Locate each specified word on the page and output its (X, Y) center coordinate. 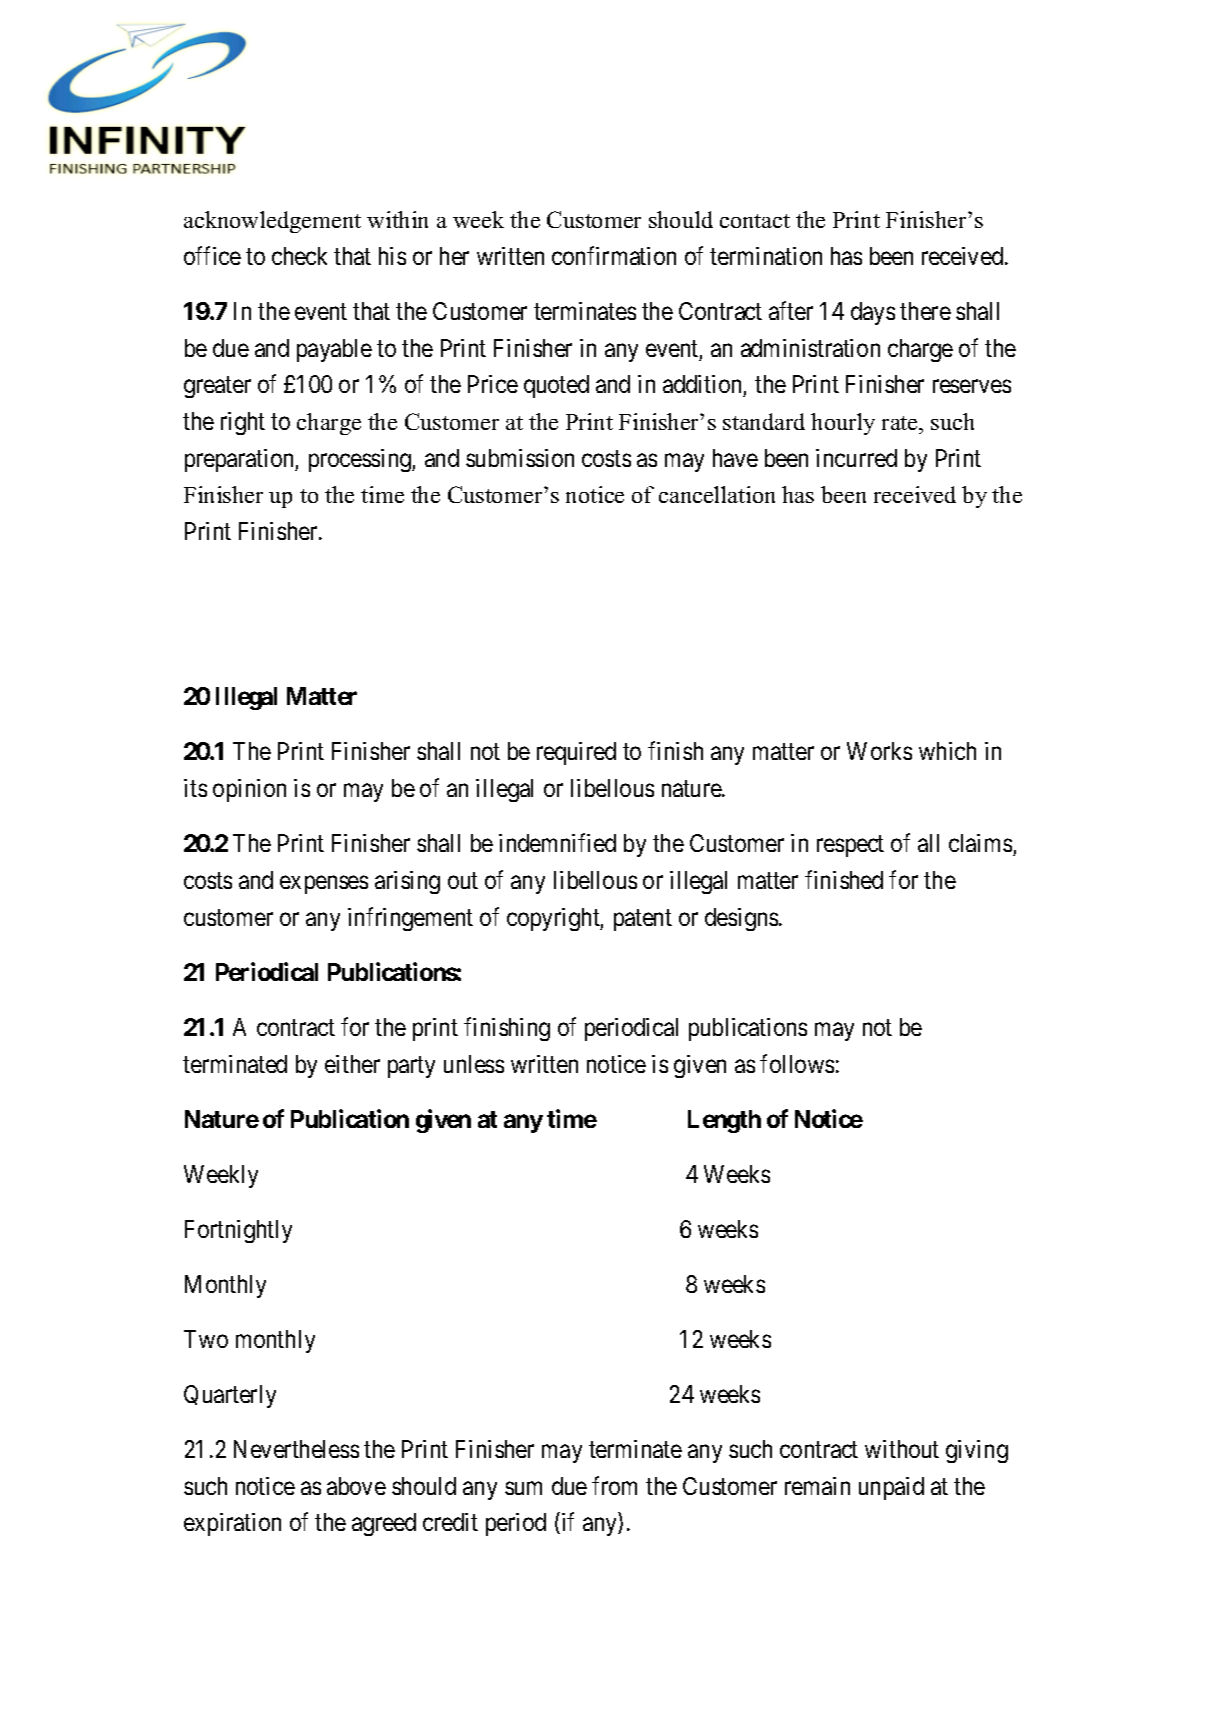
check (299, 256)
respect (850, 846)
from (614, 1485)
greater (217, 387)
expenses (324, 885)
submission (520, 458)
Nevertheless (296, 1449)
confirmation (614, 255)
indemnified (557, 843)
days (873, 313)
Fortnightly (238, 1231)
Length (724, 1121)
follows (797, 1063)
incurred (856, 458)
